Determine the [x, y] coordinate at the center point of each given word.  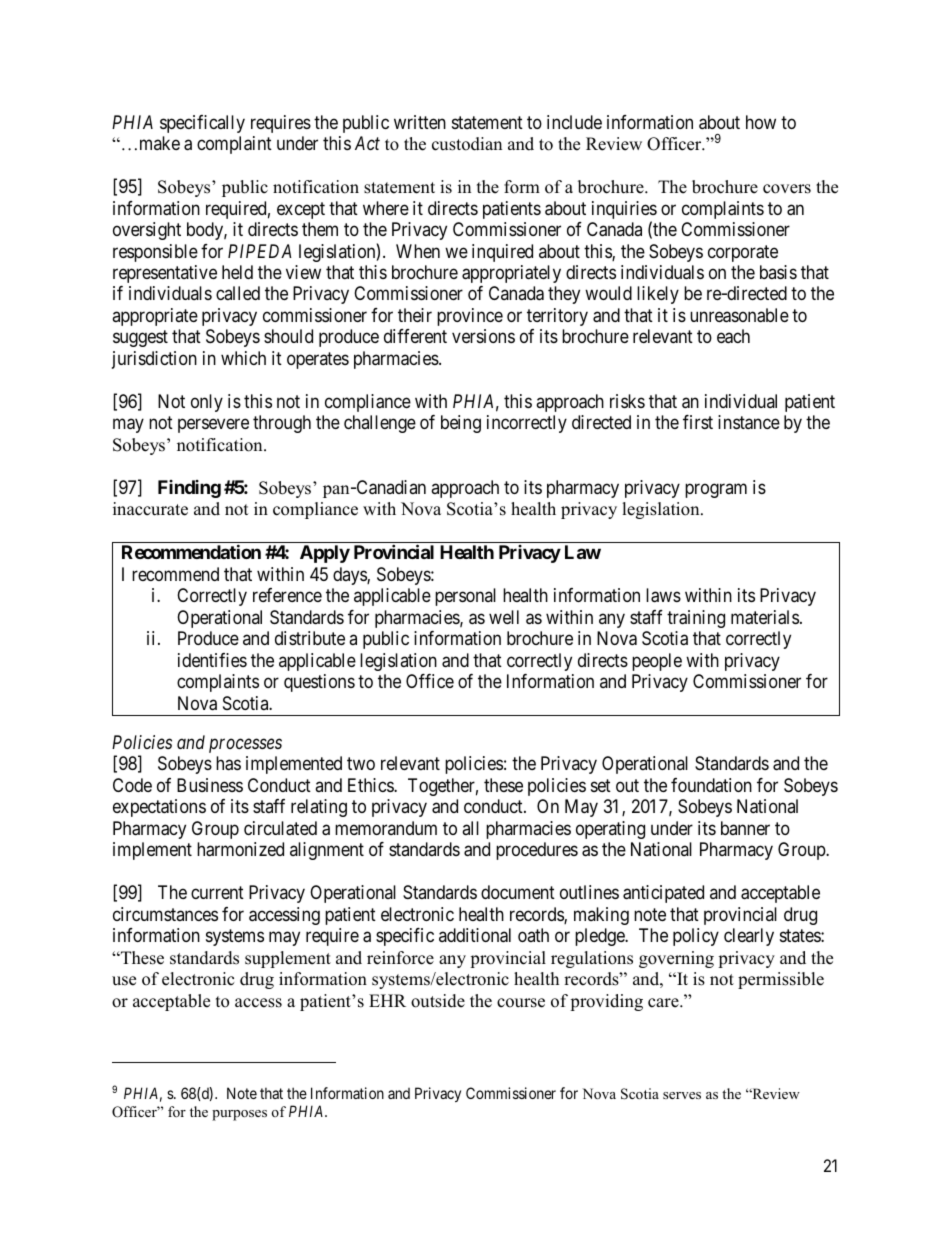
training [696, 619]
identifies [212, 660]
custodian [467, 144]
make [160, 143]
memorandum [386, 828]
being [461, 424]
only [207, 403]
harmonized [240, 849]
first [698, 422]
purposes [239, 1115]
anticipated [663, 894]
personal [465, 597]
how [761, 122]
